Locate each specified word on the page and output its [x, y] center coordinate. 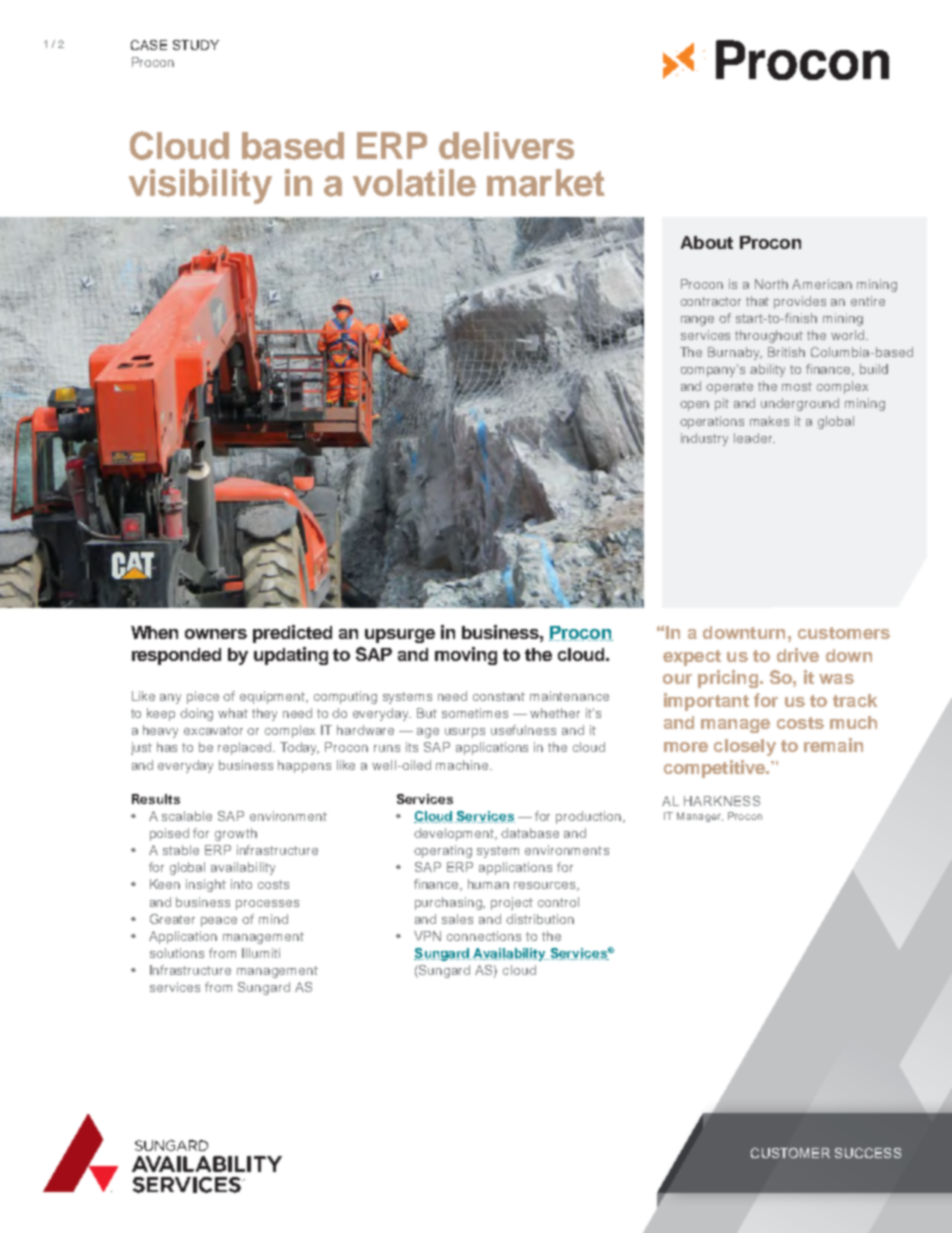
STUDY [196, 45]
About [707, 242]
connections [484, 936]
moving [466, 656]
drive [798, 655]
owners [216, 634]
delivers [506, 146]
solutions [177, 953]
